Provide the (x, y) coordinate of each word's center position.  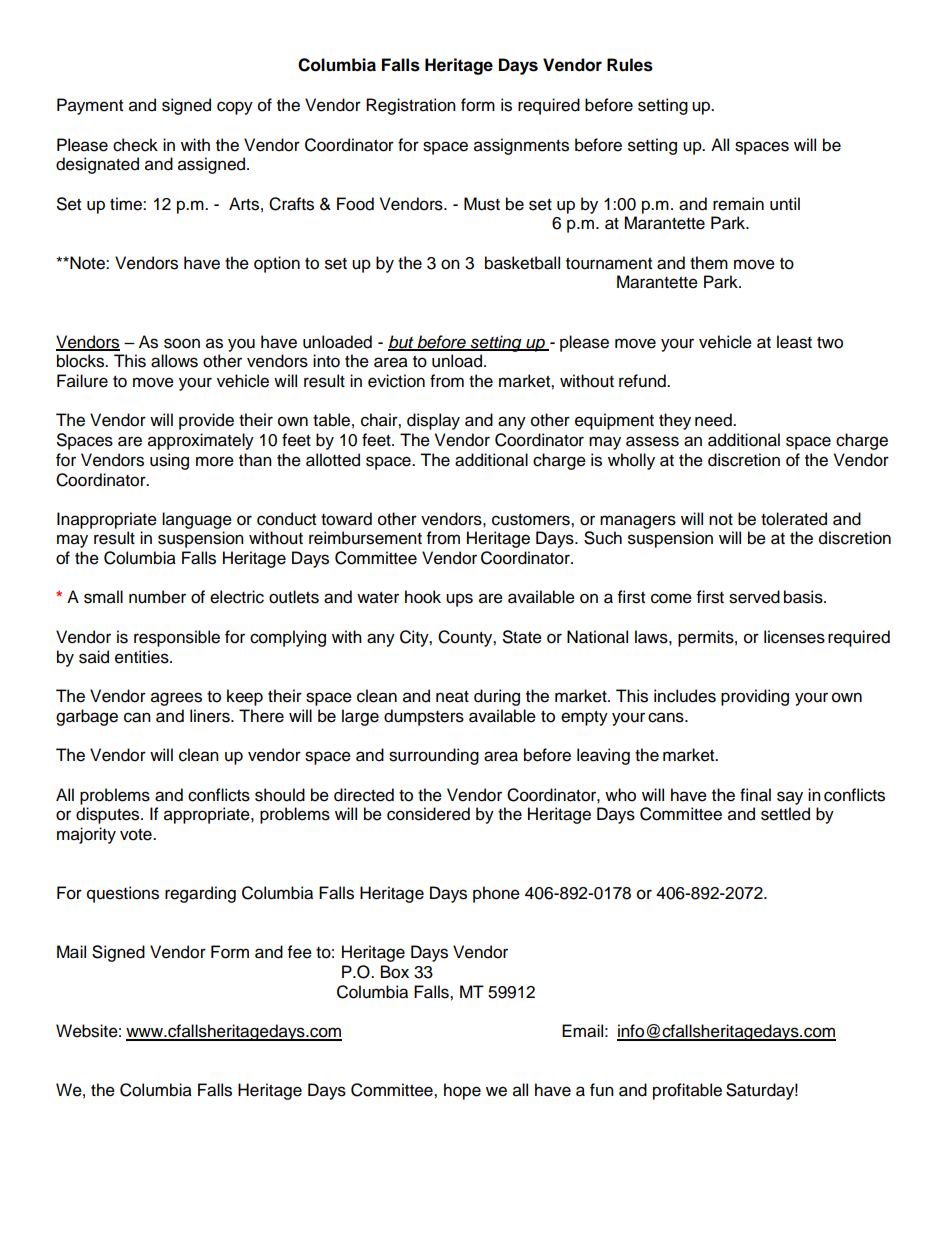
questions (123, 894)
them (709, 263)
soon (182, 343)
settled (785, 814)
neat (452, 697)
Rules (630, 65)
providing (755, 697)
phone (496, 894)
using (169, 461)
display (433, 421)
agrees (176, 699)
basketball (522, 263)
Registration (411, 106)
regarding (200, 894)
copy (235, 108)
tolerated (794, 519)
